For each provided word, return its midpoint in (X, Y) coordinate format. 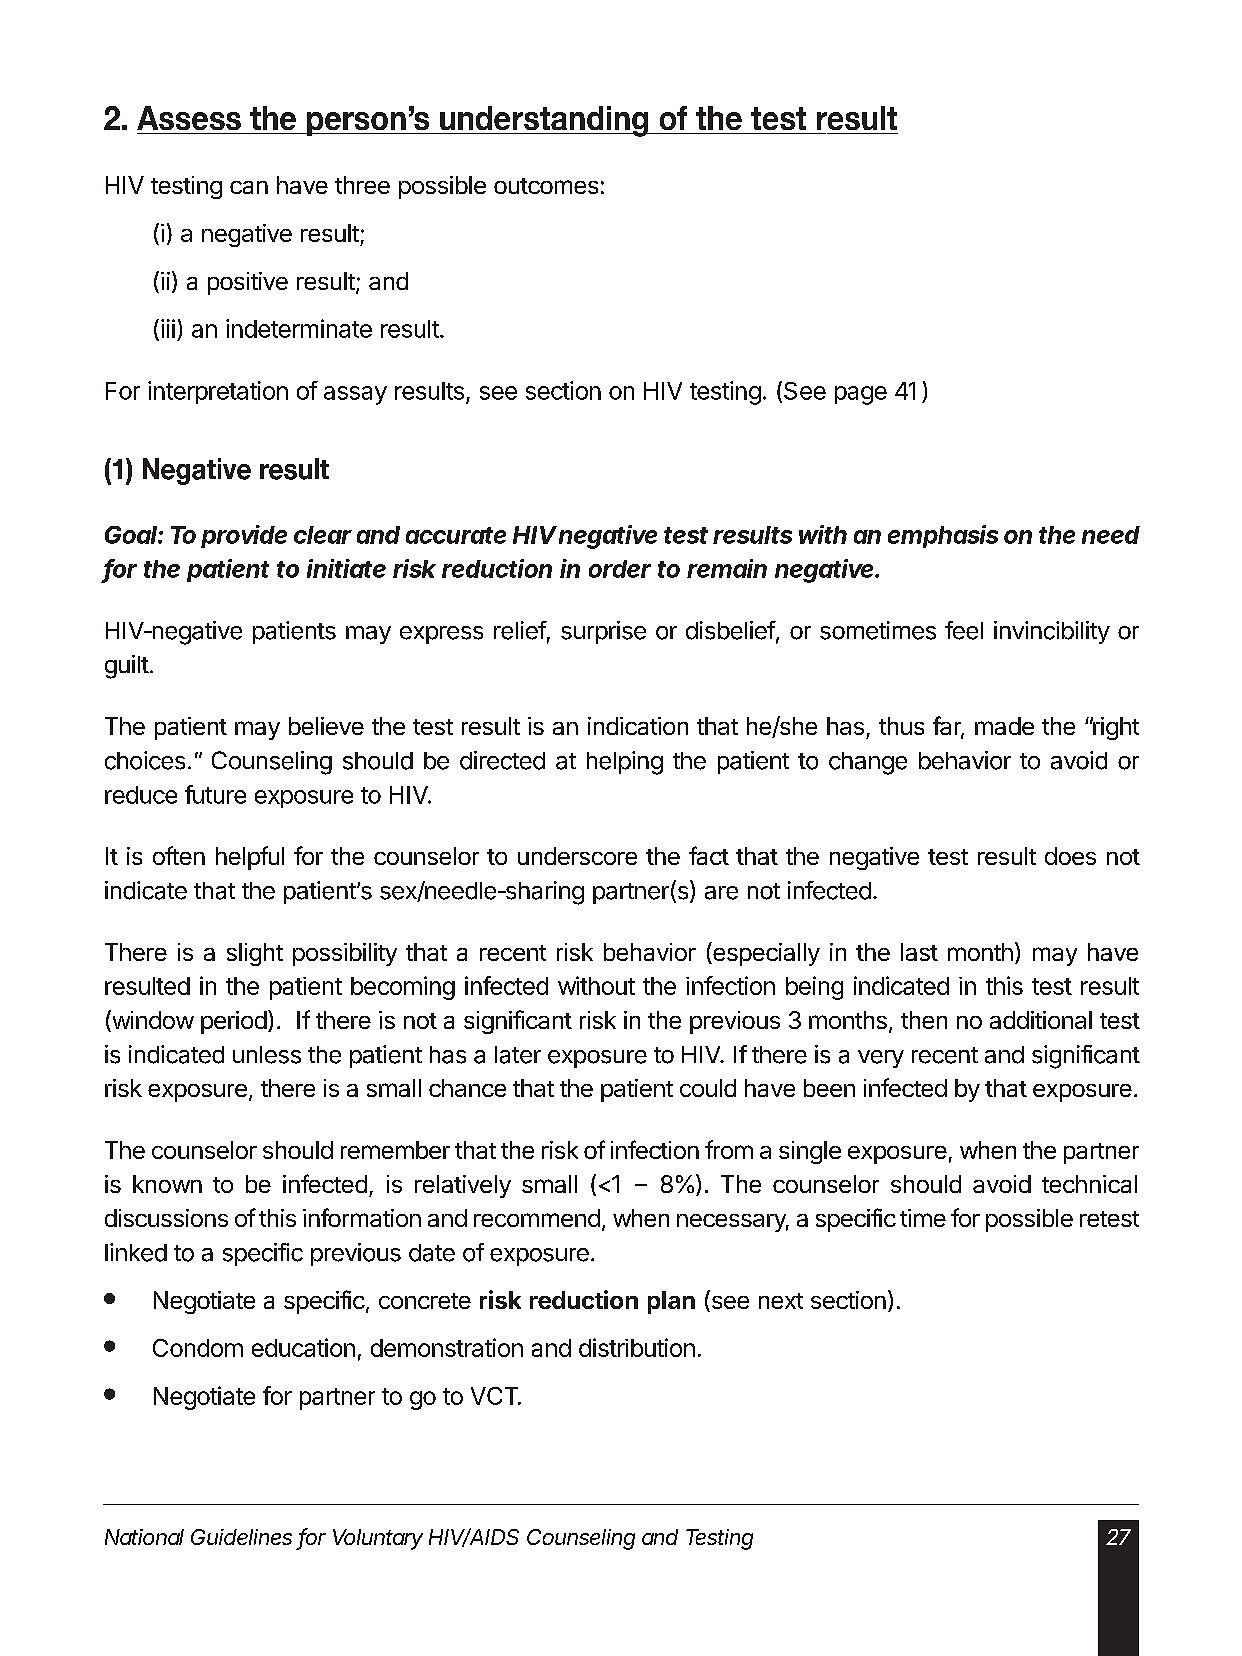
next (781, 1301)
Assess (189, 118)
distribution (637, 1347)
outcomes (546, 186)
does (1070, 856)
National (144, 1537)
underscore (577, 856)
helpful (250, 858)
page (861, 395)
